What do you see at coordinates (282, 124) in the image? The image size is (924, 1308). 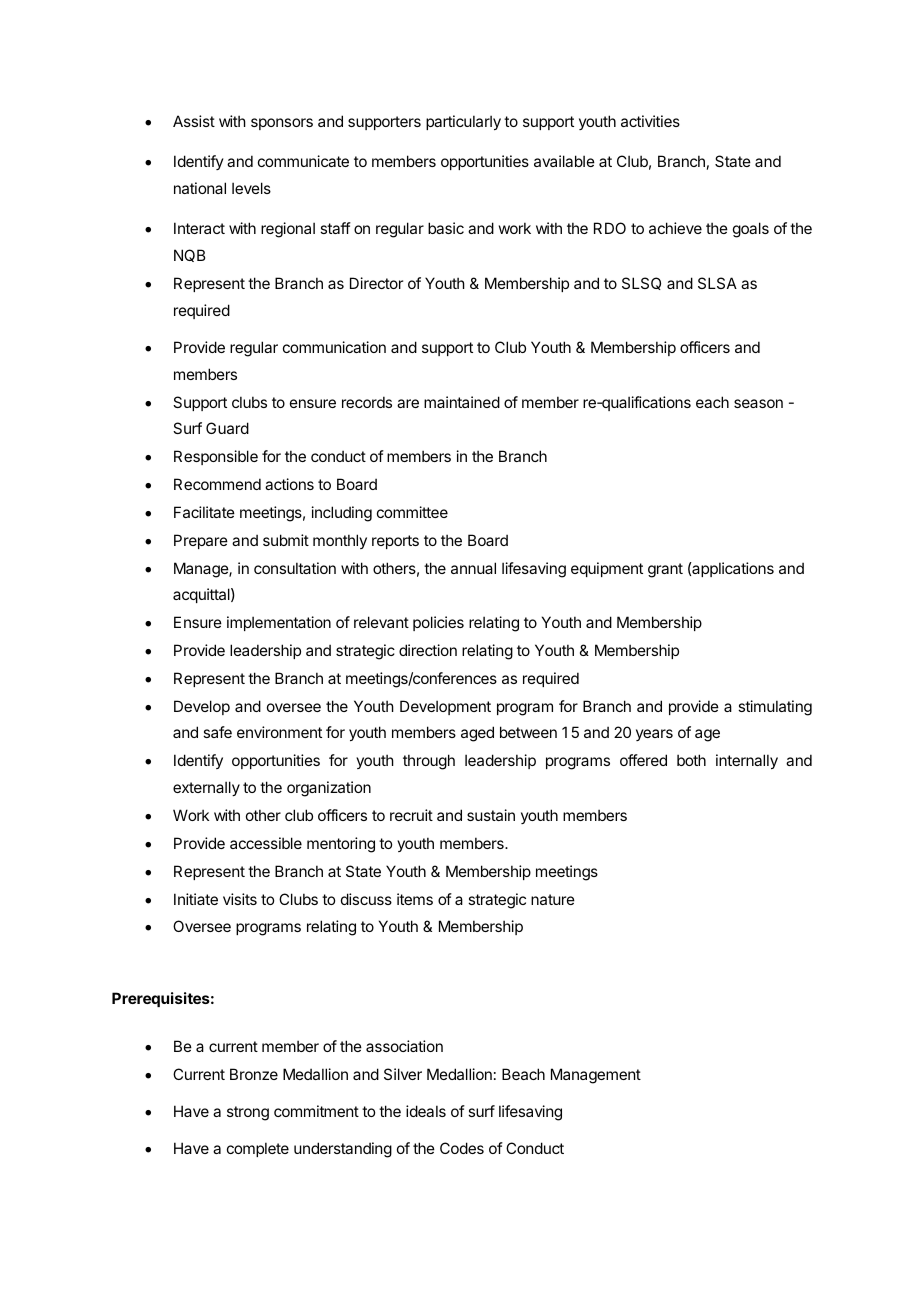 I see `sponsors` at bounding box center [282, 124].
